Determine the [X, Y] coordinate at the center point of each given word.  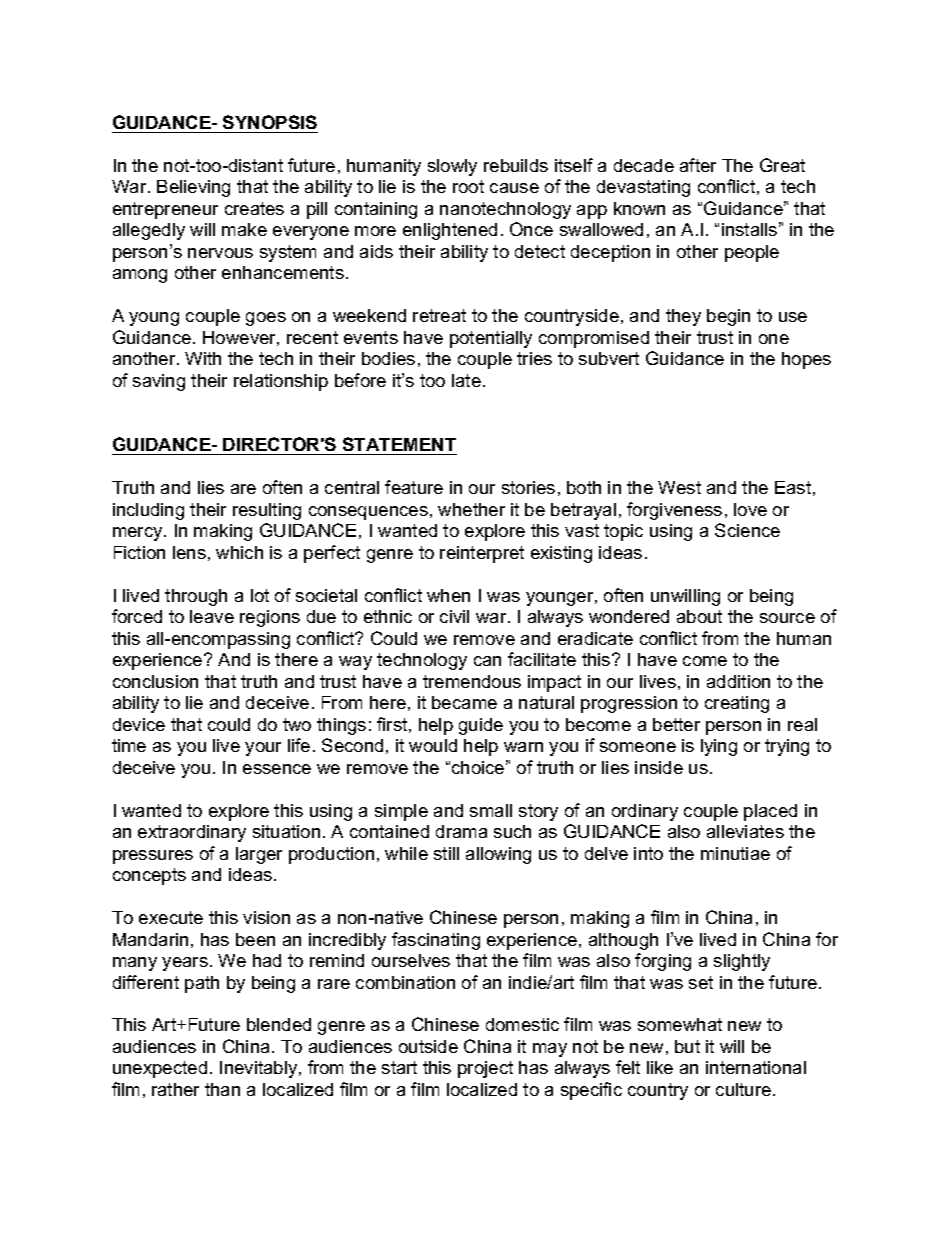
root [468, 186]
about [699, 616]
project [485, 1069]
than [222, 1089]
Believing [193, 188]
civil [454, 616]
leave [212, 616]
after [698, 165]
